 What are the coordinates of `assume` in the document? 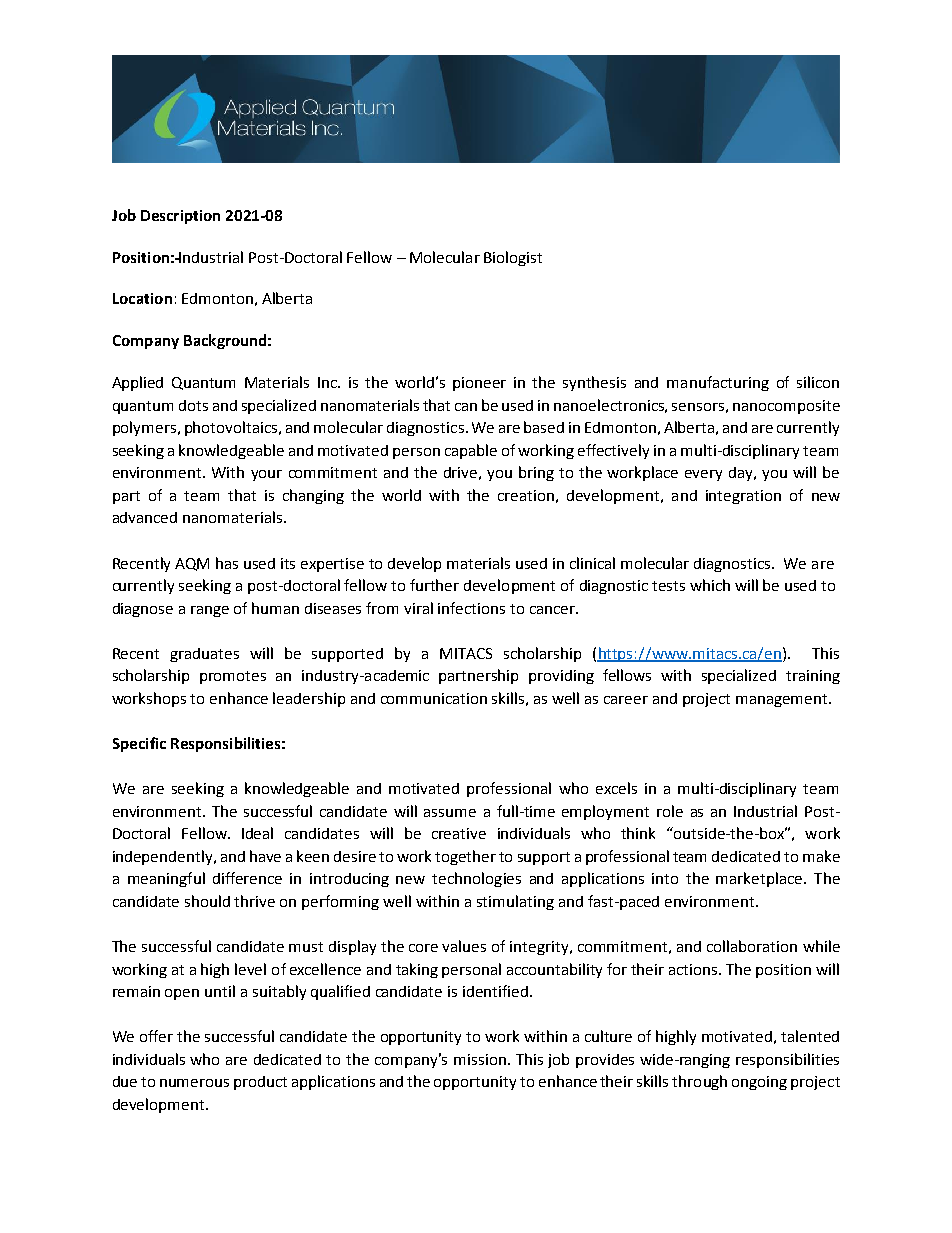 It's located at (450, 813).
